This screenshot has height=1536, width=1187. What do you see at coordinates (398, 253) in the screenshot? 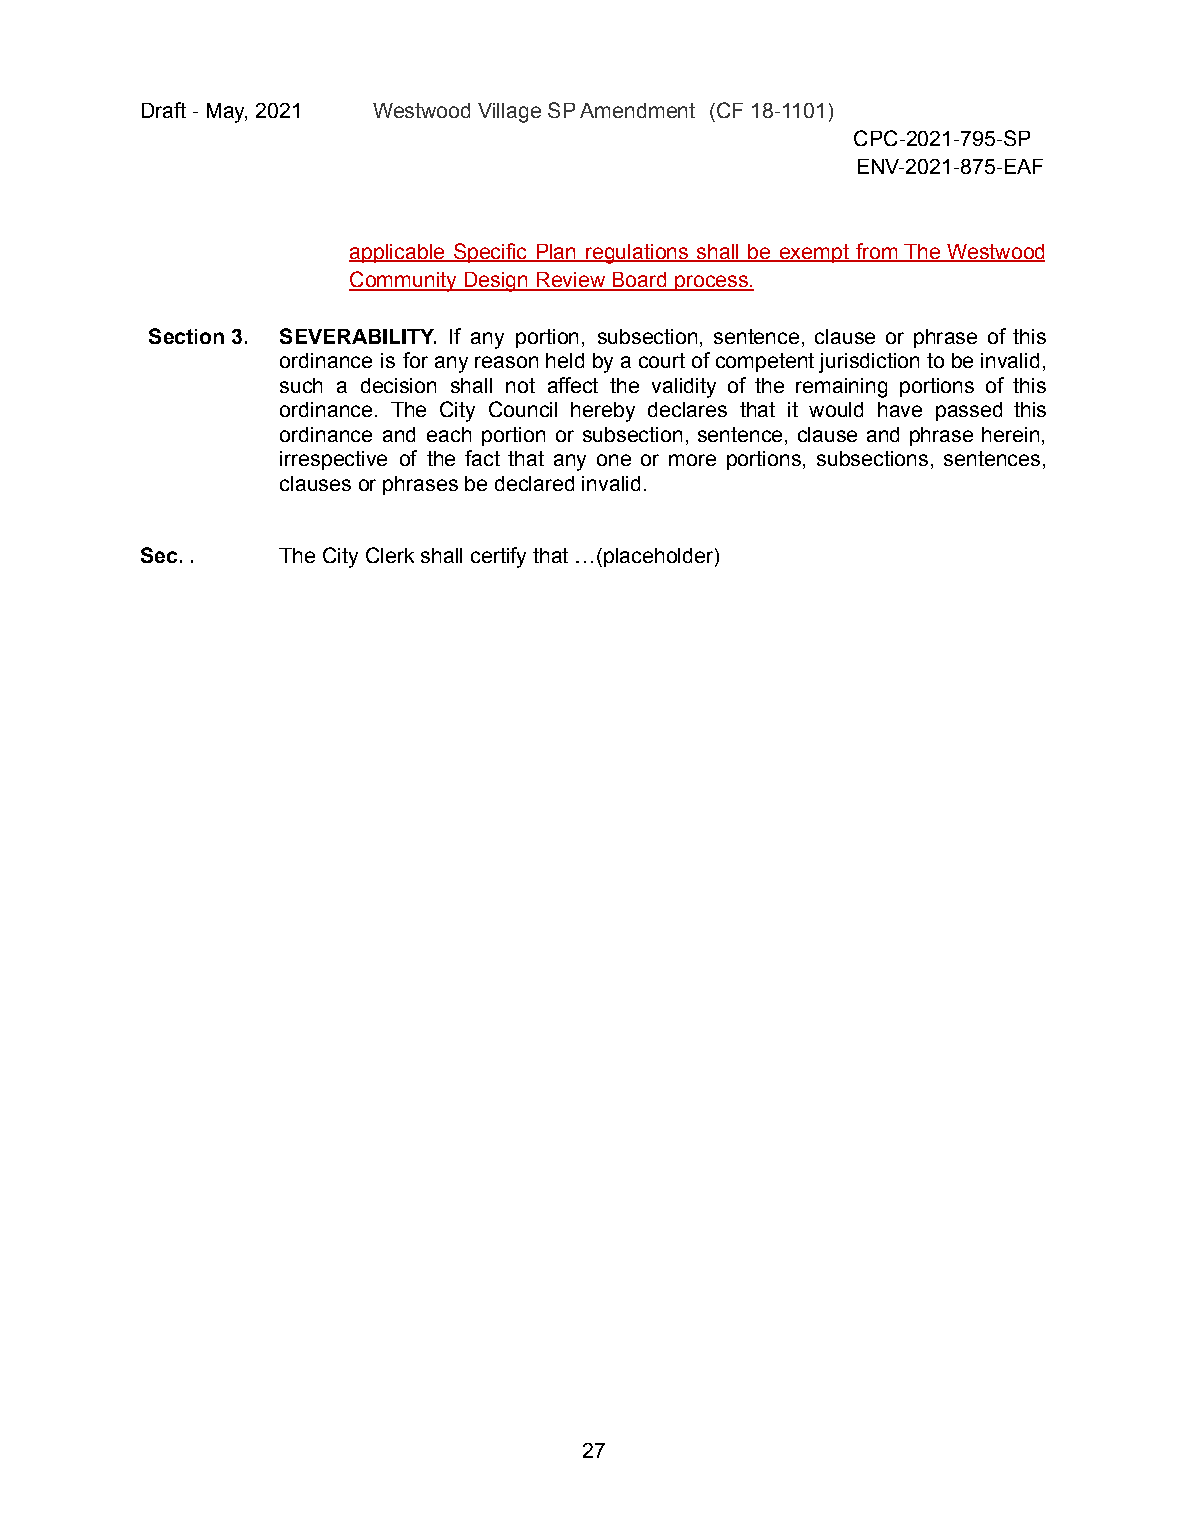
I see `applicable` at bounding box center [398, 253].
